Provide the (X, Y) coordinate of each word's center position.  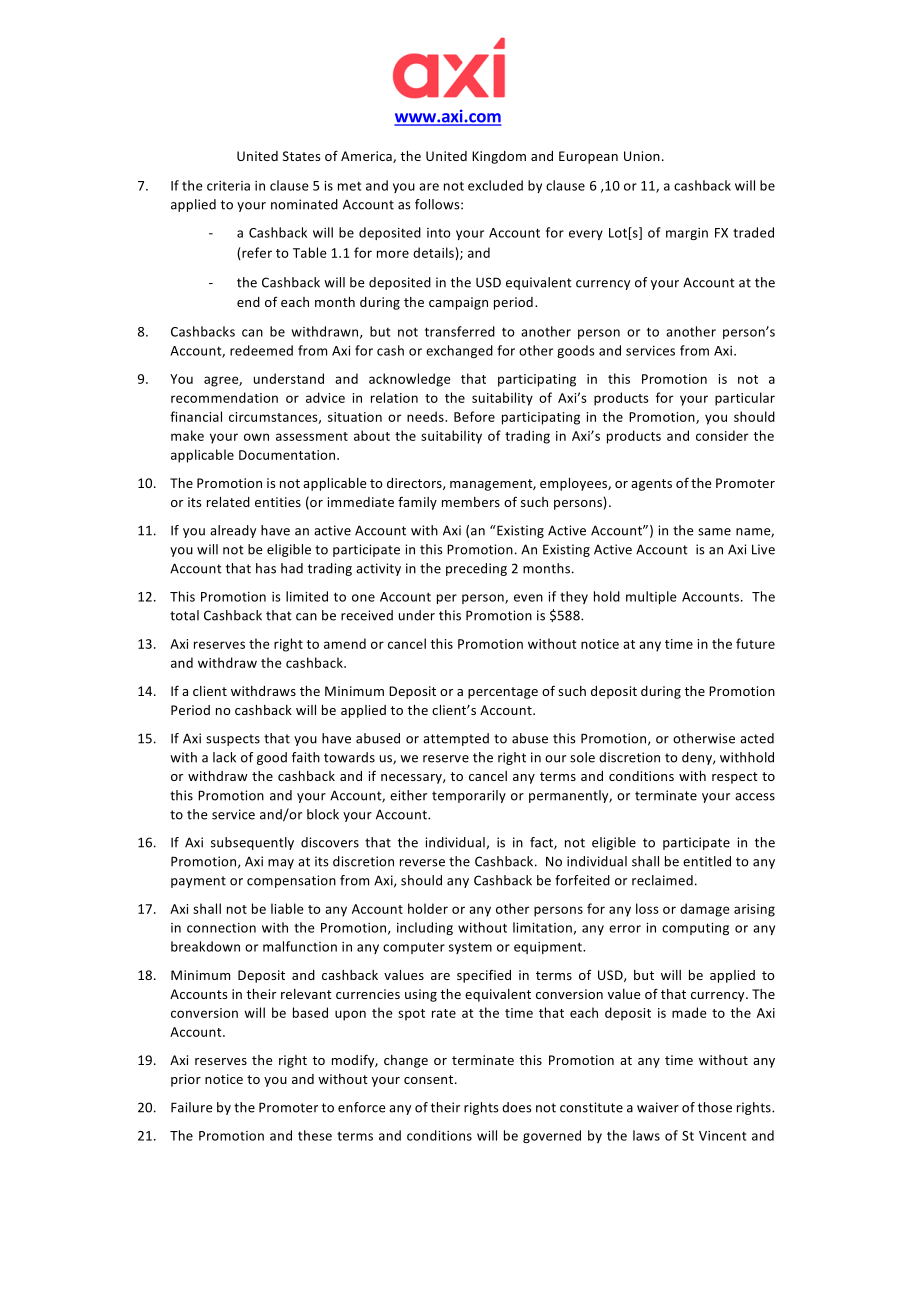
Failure (191, 1107)
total (184, 615)
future (755, 643)
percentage (503, 693)
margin (687, 234)
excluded (495, 185)
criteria (228, 186)
